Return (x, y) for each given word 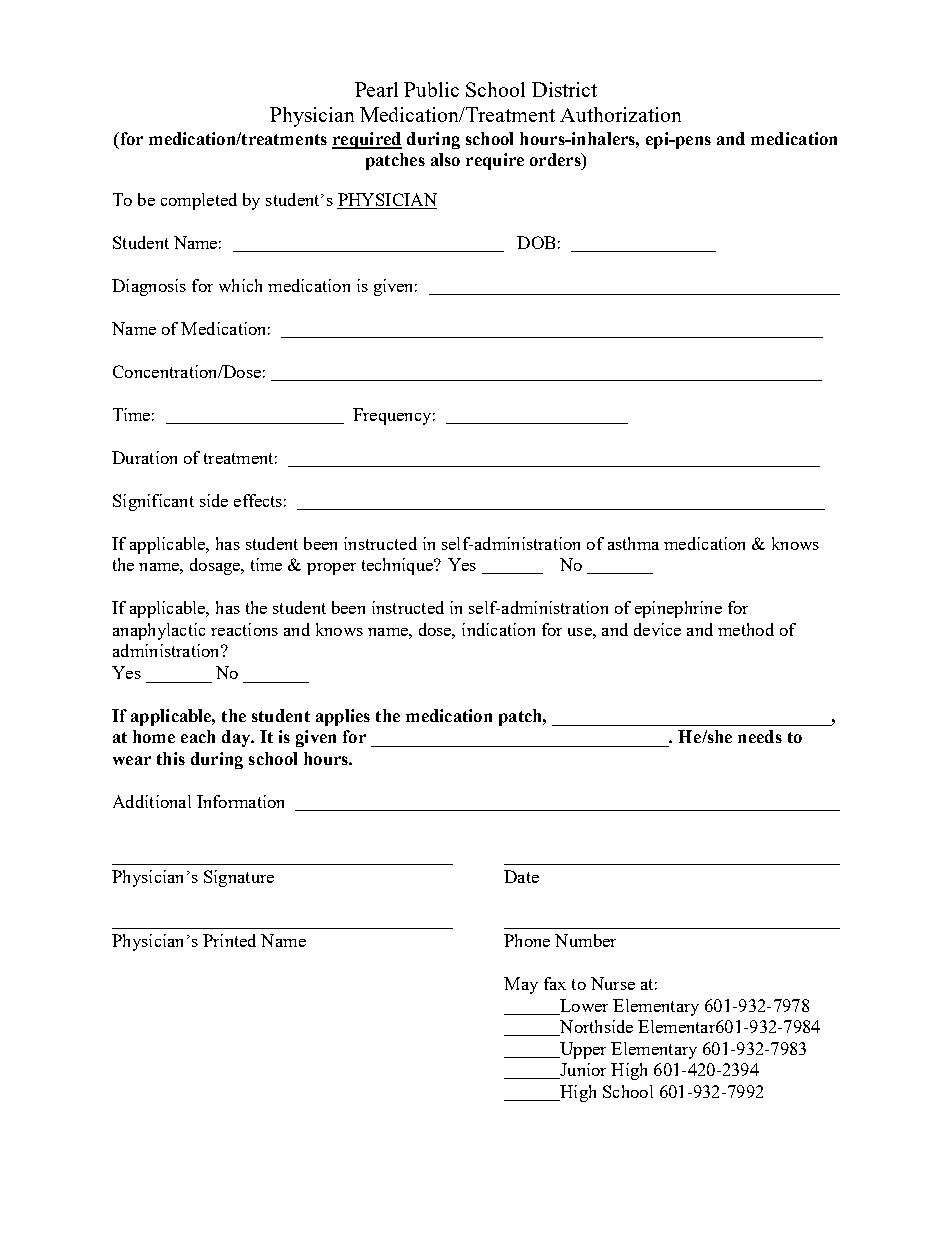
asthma (633, 543)
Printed (229, 940)
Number (585, 940)
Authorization (620, 114)
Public (431, 89)
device (657, 629)
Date (521, 876)
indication (498, 629)
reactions (244, 629)
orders (556, 159)
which (240, 285)
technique (398, 566)
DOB (536, 242)
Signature (239, 878)
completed (199, 201)
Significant (153, 502)
